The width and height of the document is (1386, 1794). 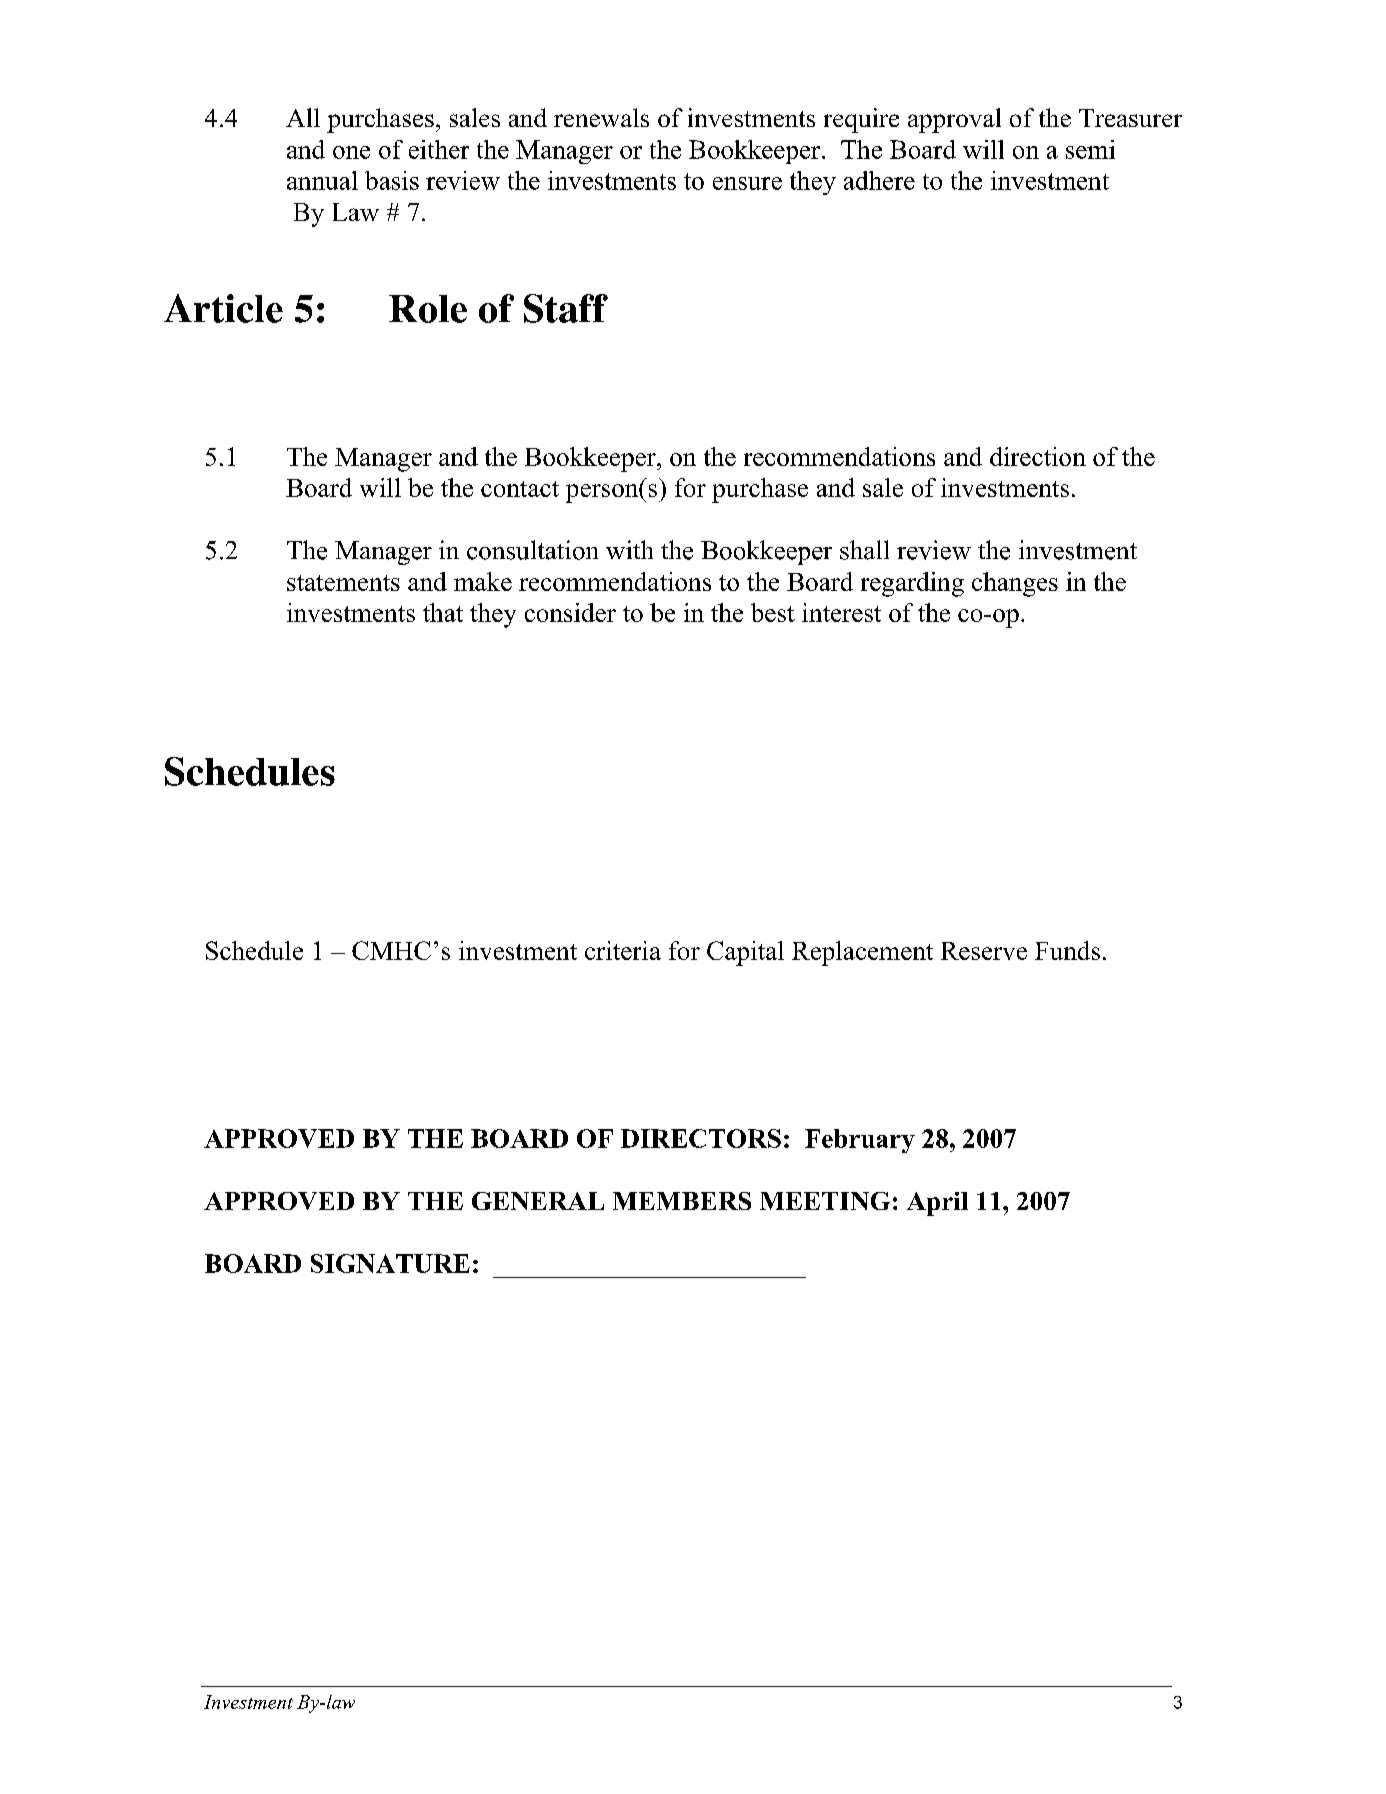 I want to click on Reserve, so click(x=984, y=951).
